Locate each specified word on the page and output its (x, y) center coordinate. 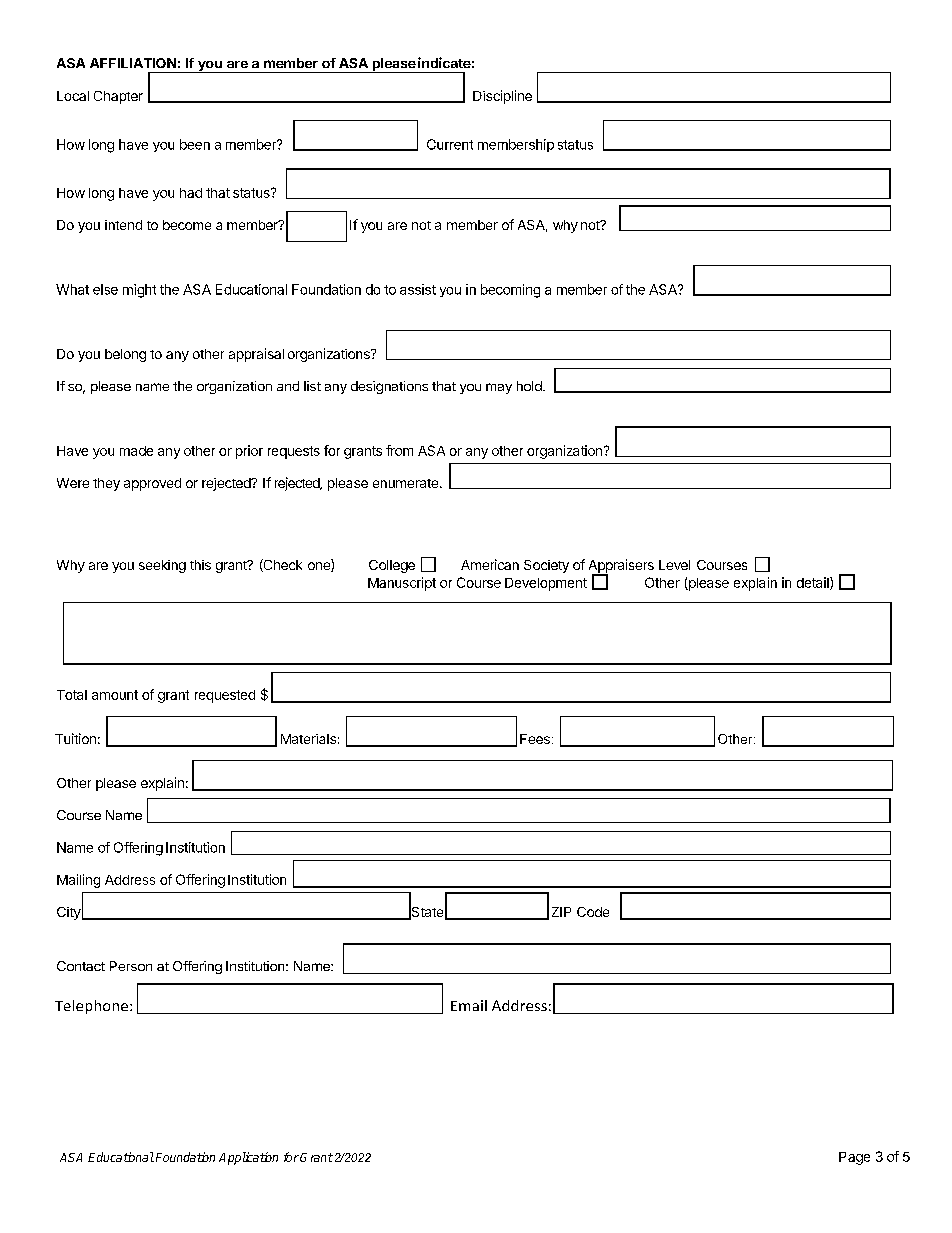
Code (593, 912)
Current (450, 144)
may (499, 388)
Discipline (502, 97)
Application (248, 1158)
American (490, 564)
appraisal (256, 355)
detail (814, 583)
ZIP (561, 912)
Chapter (118, 97)
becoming (510, 291)
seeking (162, 566)
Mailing (78, 881)
